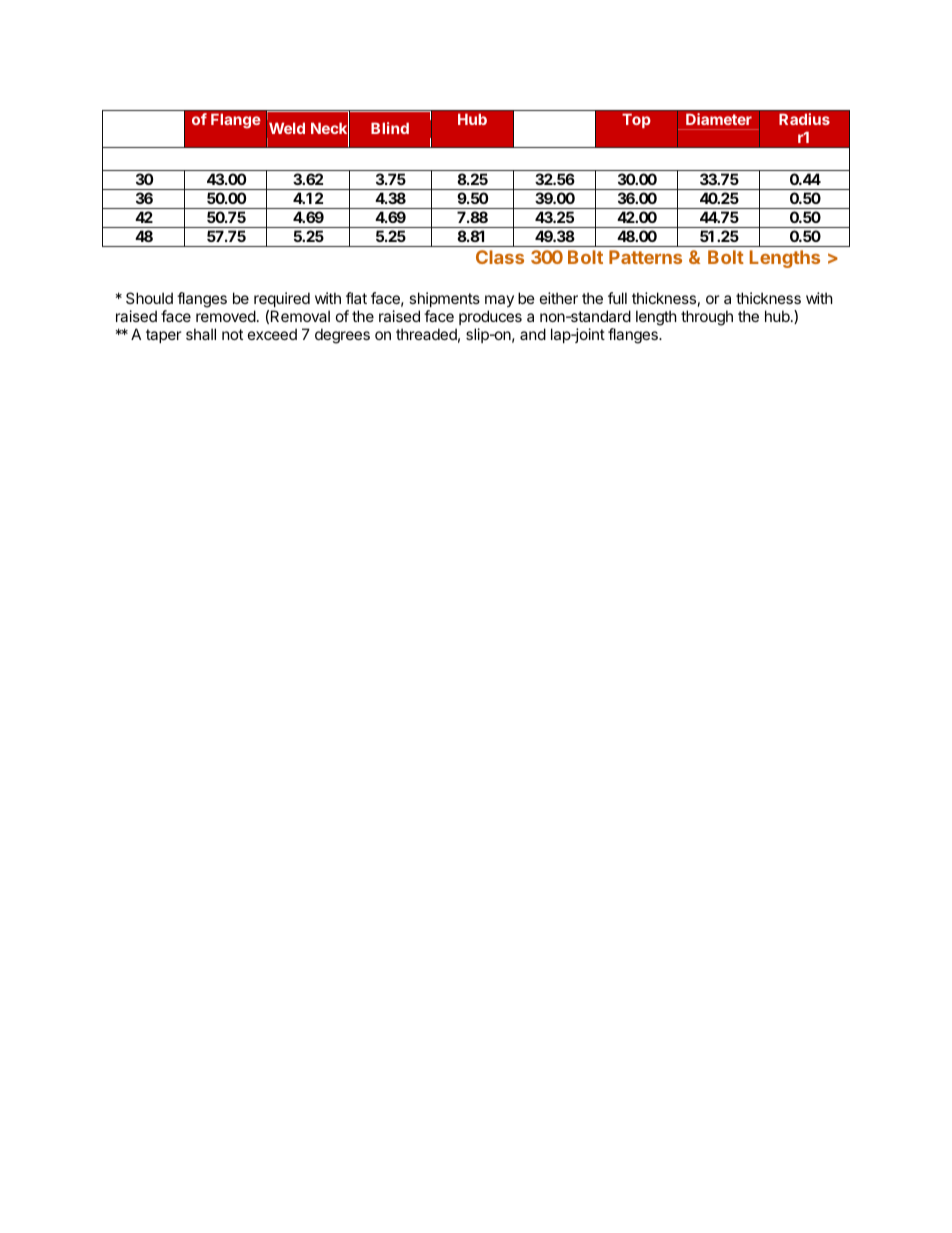 The height and width of the screenshot is (1233, 952). I want to click on Weld, so click(287, 128).
